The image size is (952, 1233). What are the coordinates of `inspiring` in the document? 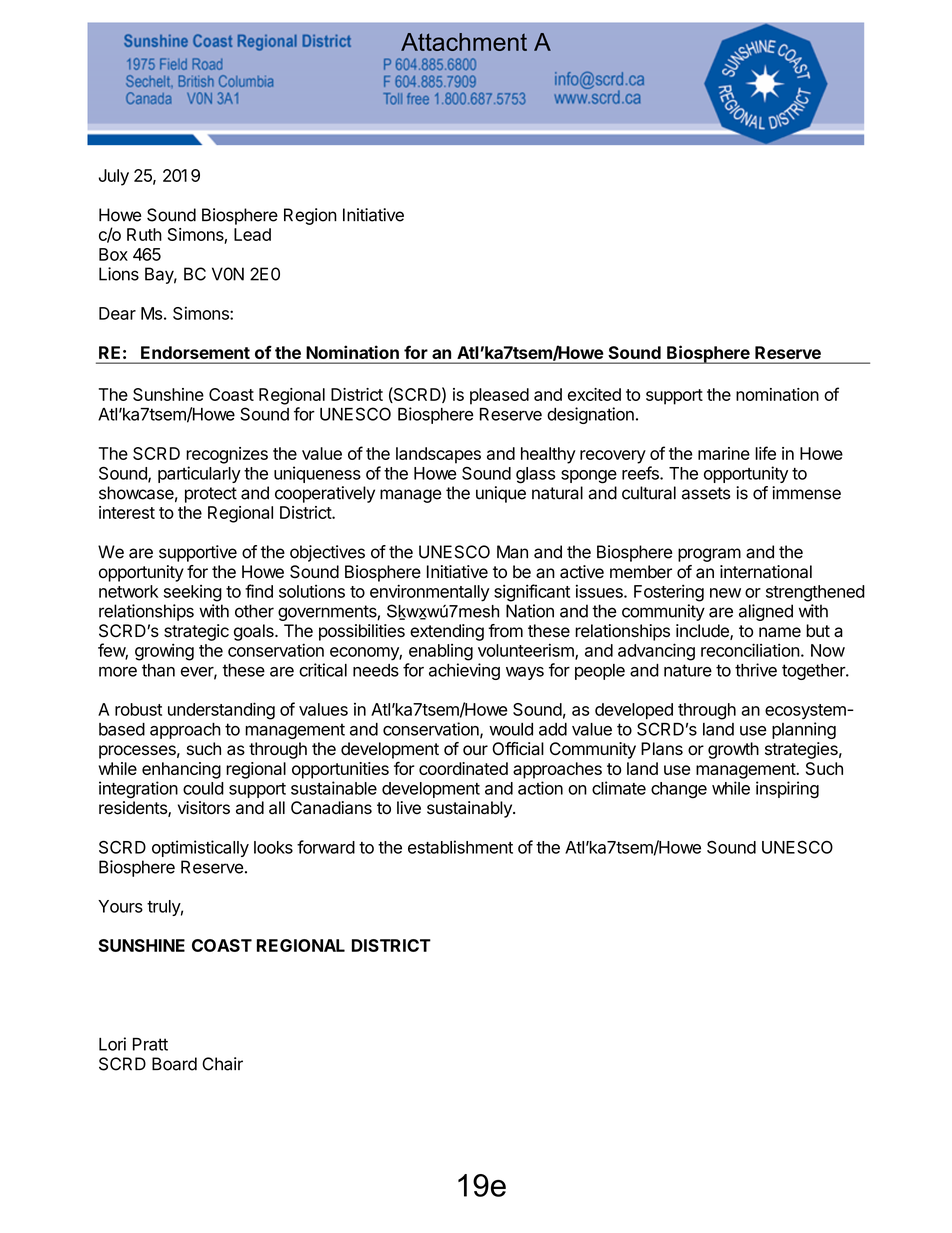 It's located at (787, 790).
